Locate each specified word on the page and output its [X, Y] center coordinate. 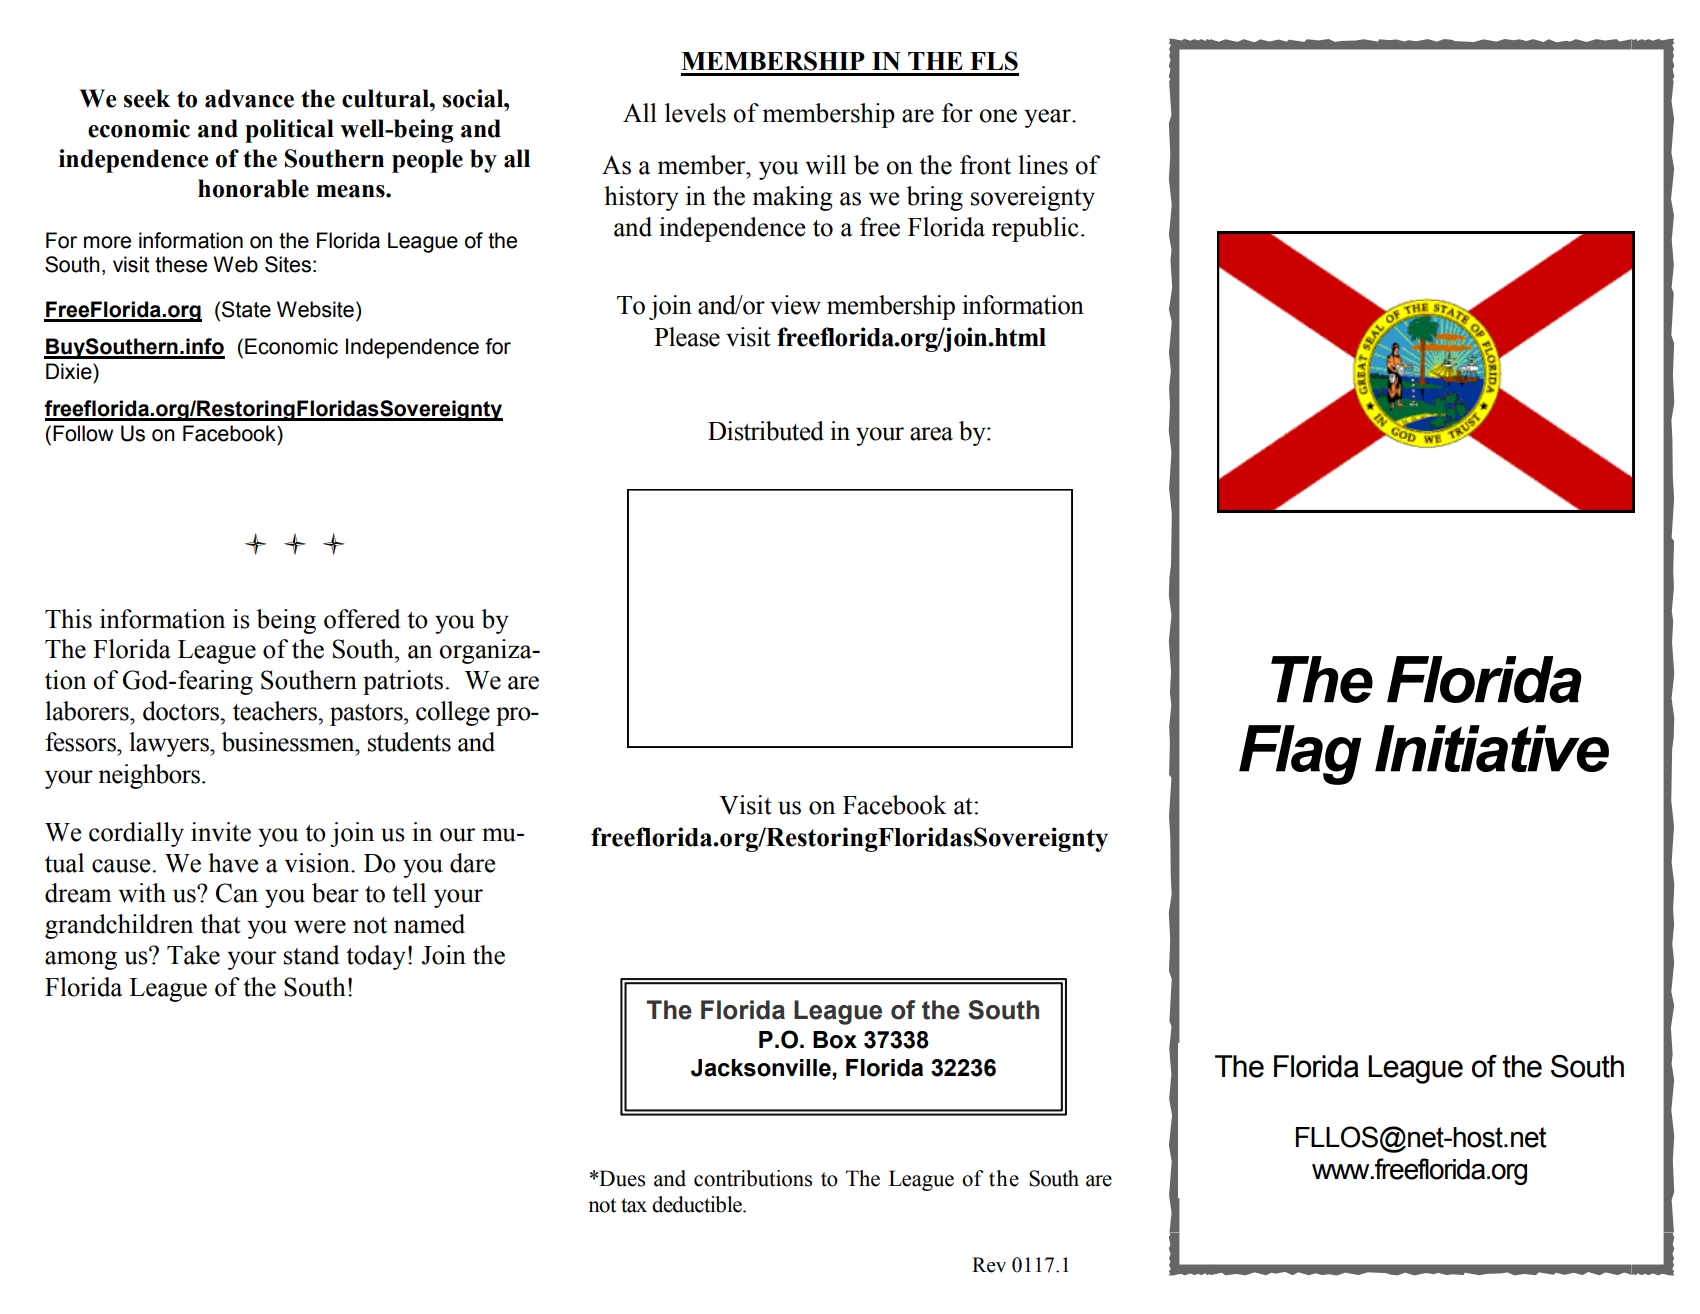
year [1048, 118]
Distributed [766, 431]
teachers [276, 711]
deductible [698, 1204]
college [453, 713]
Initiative [1492, 748]
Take [193, 955]
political [289, 131]
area [931, 434]
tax [634, 1205]
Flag [1300, 755]
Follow [83, 433]
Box [835, 1040]
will [825, 165]
